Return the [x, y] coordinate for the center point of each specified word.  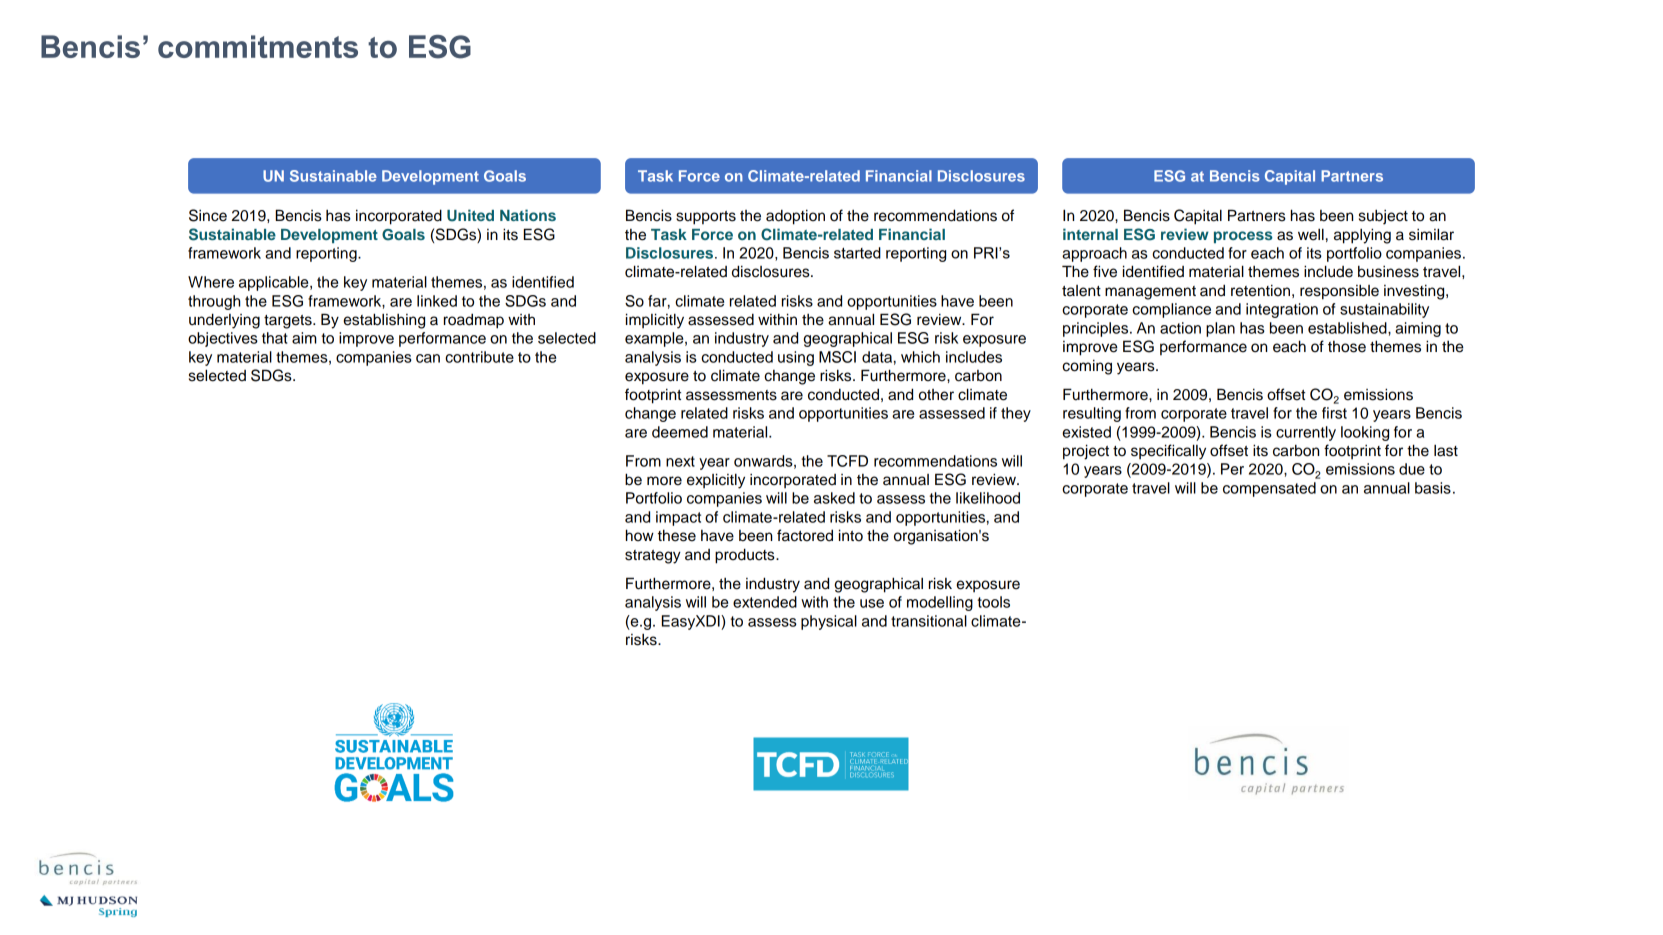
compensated [1269, 489]
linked [437, 301]
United [470, 215]
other [936, 395]
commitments [258, 46]
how [640, 535]
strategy [653, 557]
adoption [795, 217]
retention [1260, 291]
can [428, 358]
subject [1383, 217]
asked [834, 498]
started [857, 253]
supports [706, 218]
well [1311, 235]
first [1334, 413]
